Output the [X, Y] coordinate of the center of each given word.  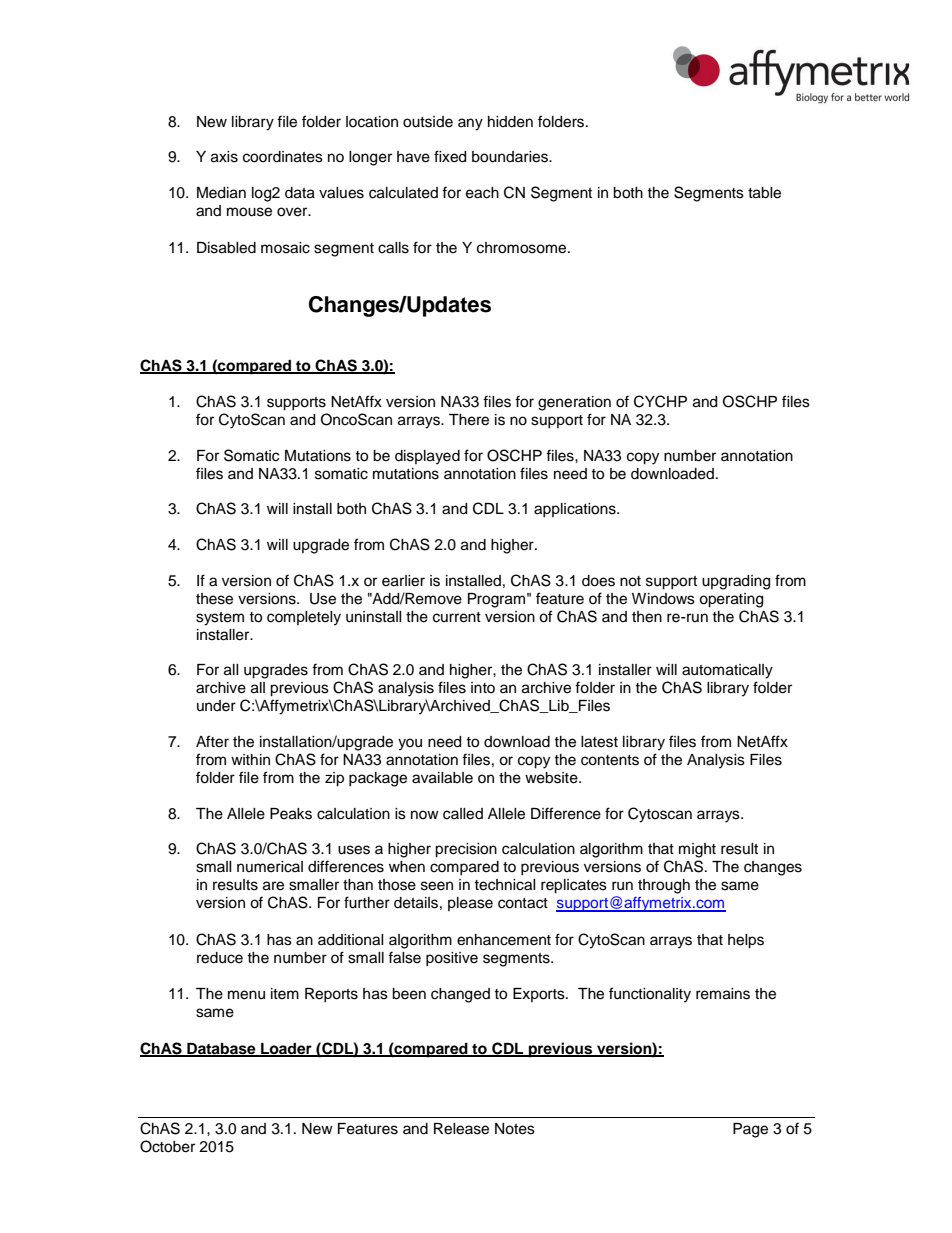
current [457, 617]
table [764, 193]
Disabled [226, 248]
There [469, 420]
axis [224, 157]
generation [574, 403]
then [647, 617]
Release [461, 1129]
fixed [450, 156]
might [697, 850]
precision [466, 850]
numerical [270, 867]
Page [750, 1130]
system [220, 619]
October [167, 1146]
